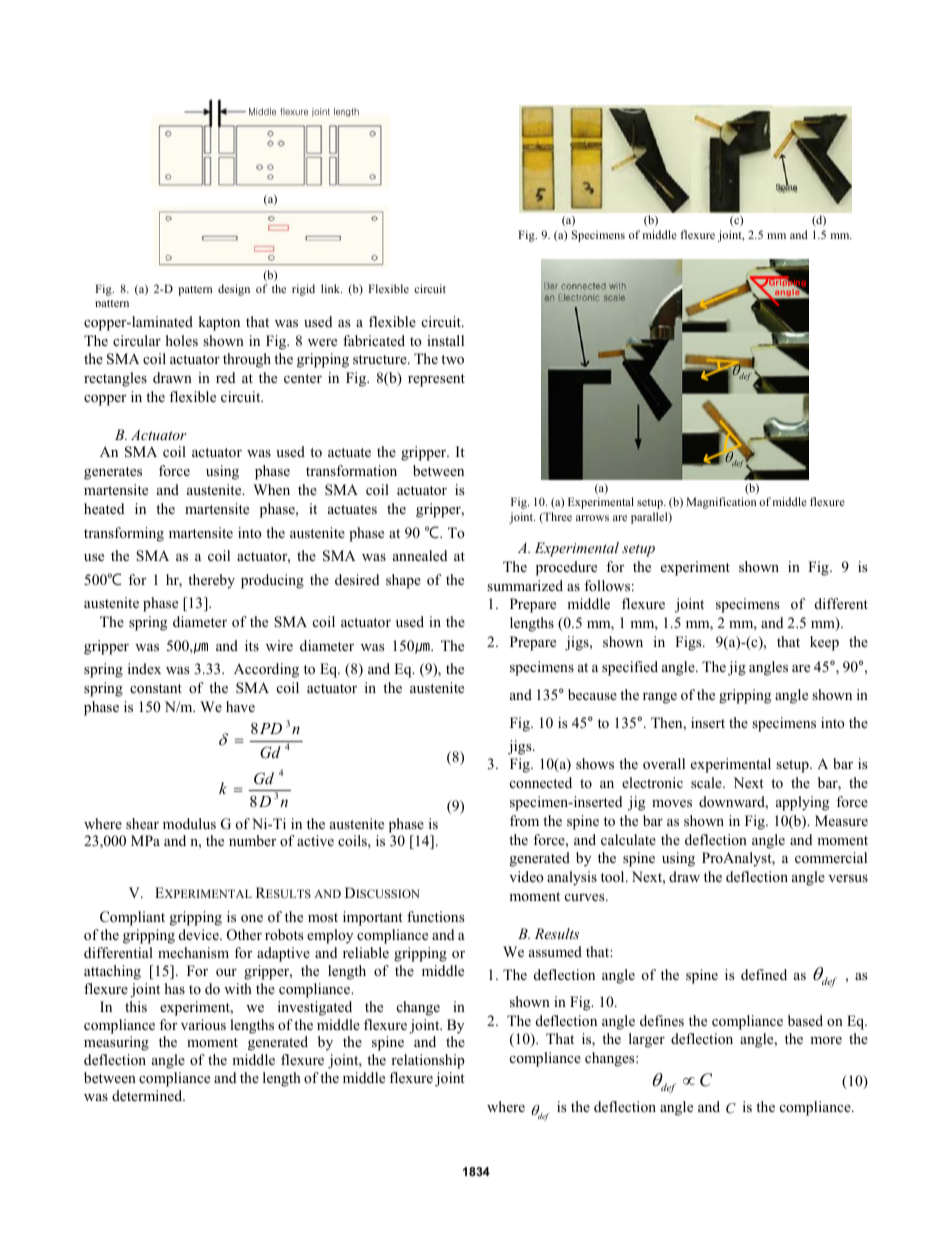  What do you see at coordinates (452, 359) in the image?
I see `two` at bounding box center [452, 359].
